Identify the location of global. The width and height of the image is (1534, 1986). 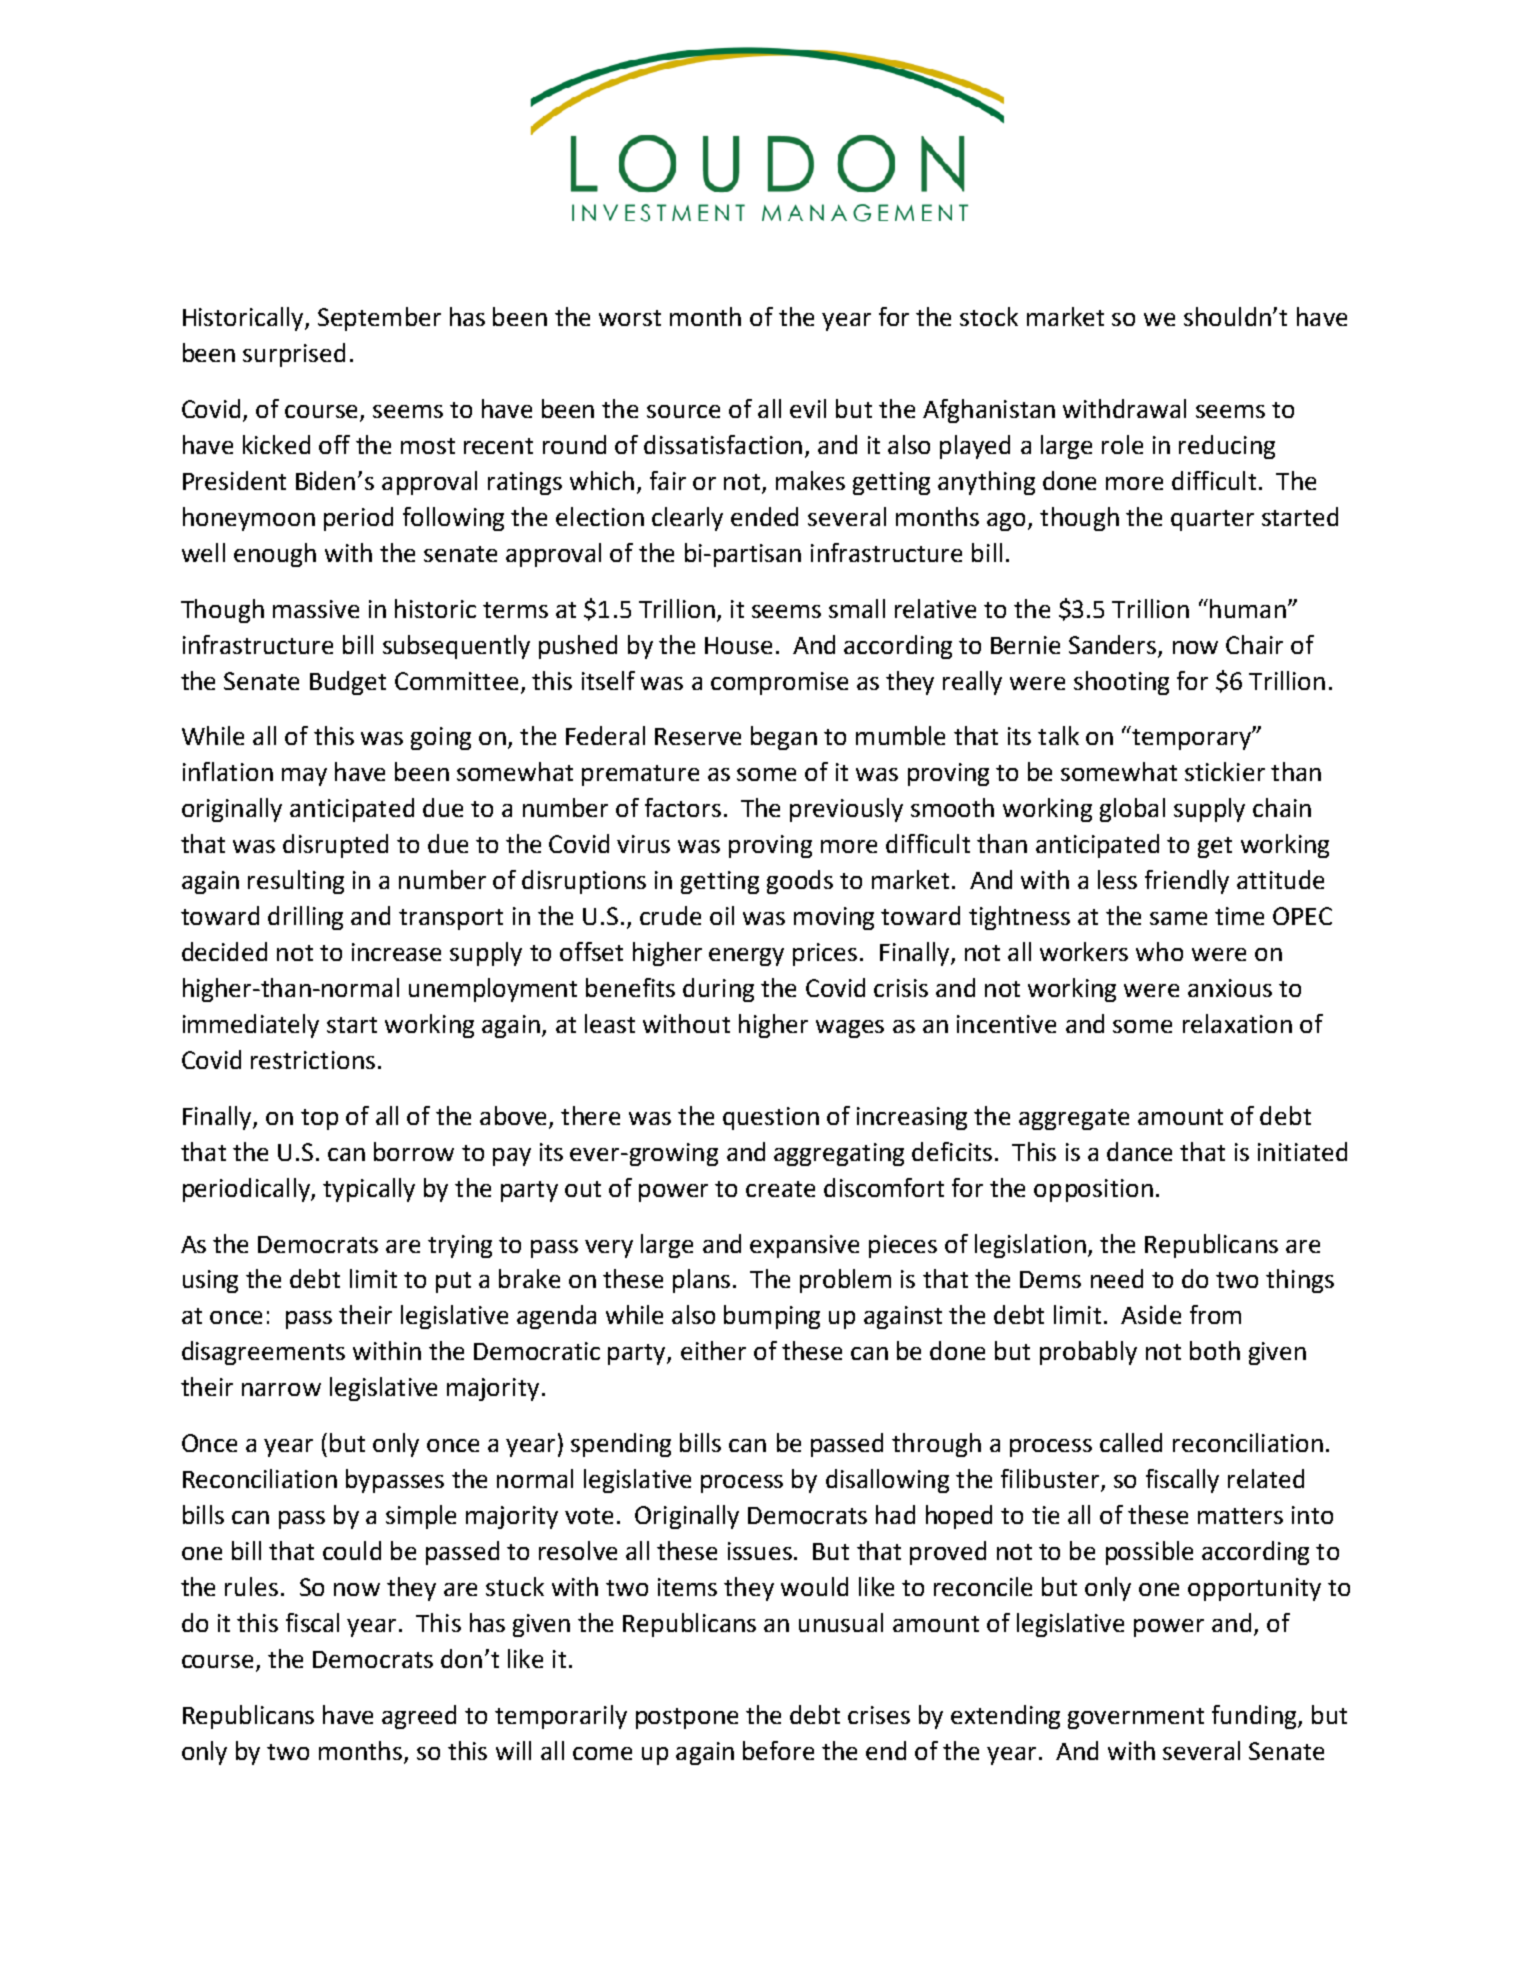
(1132, 810).
